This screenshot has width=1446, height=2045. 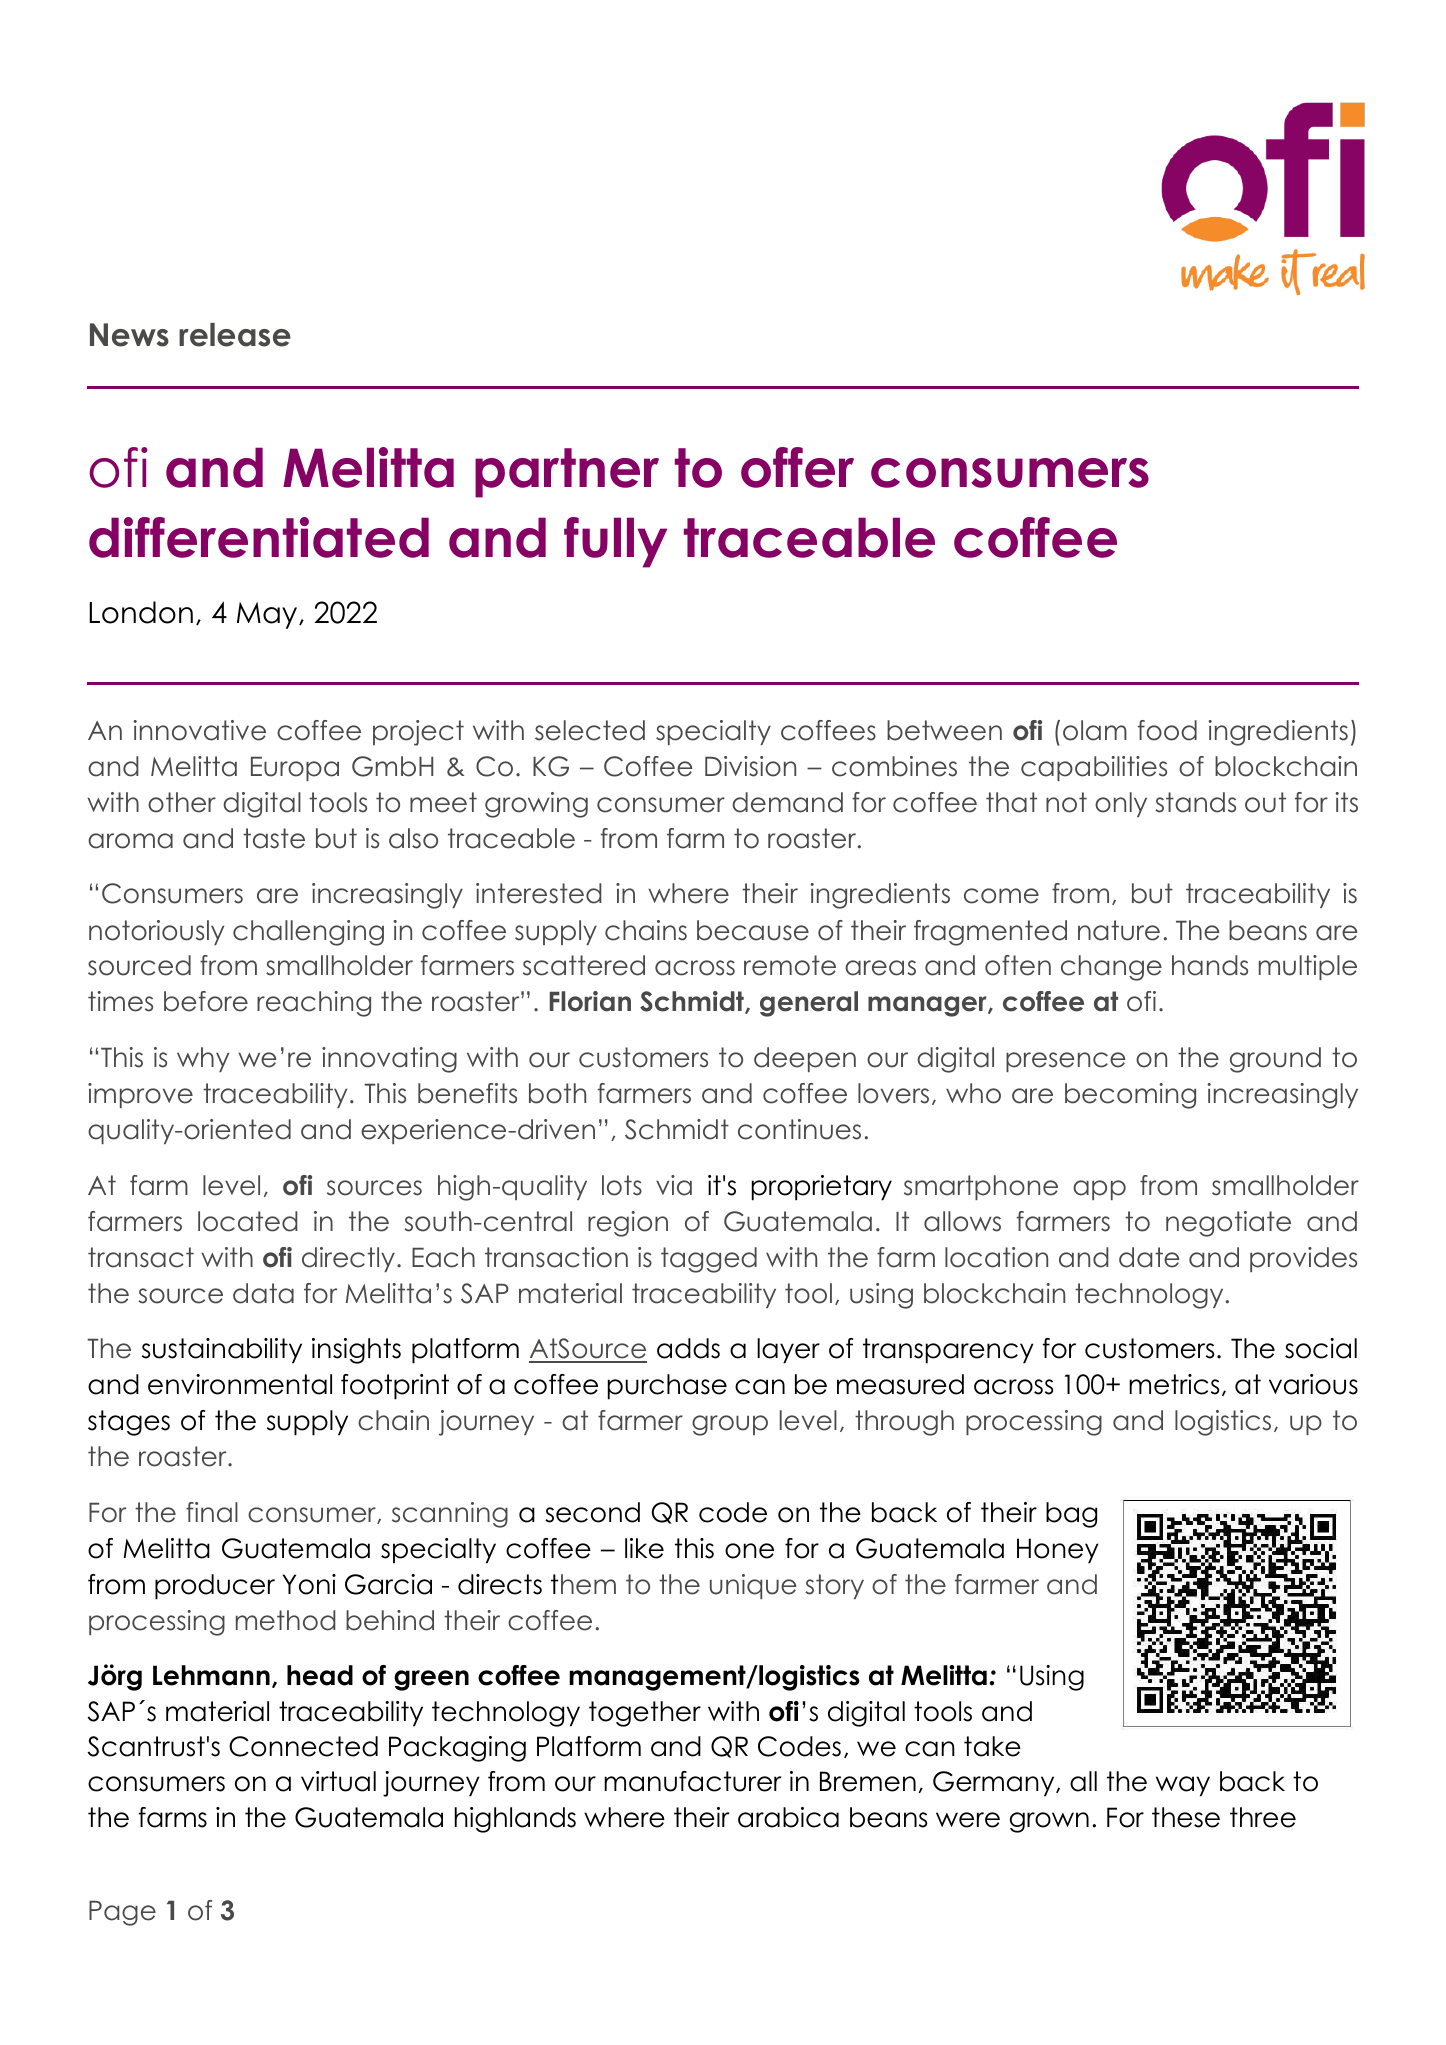 I want to click on group, so click(x=730, y=1425).
